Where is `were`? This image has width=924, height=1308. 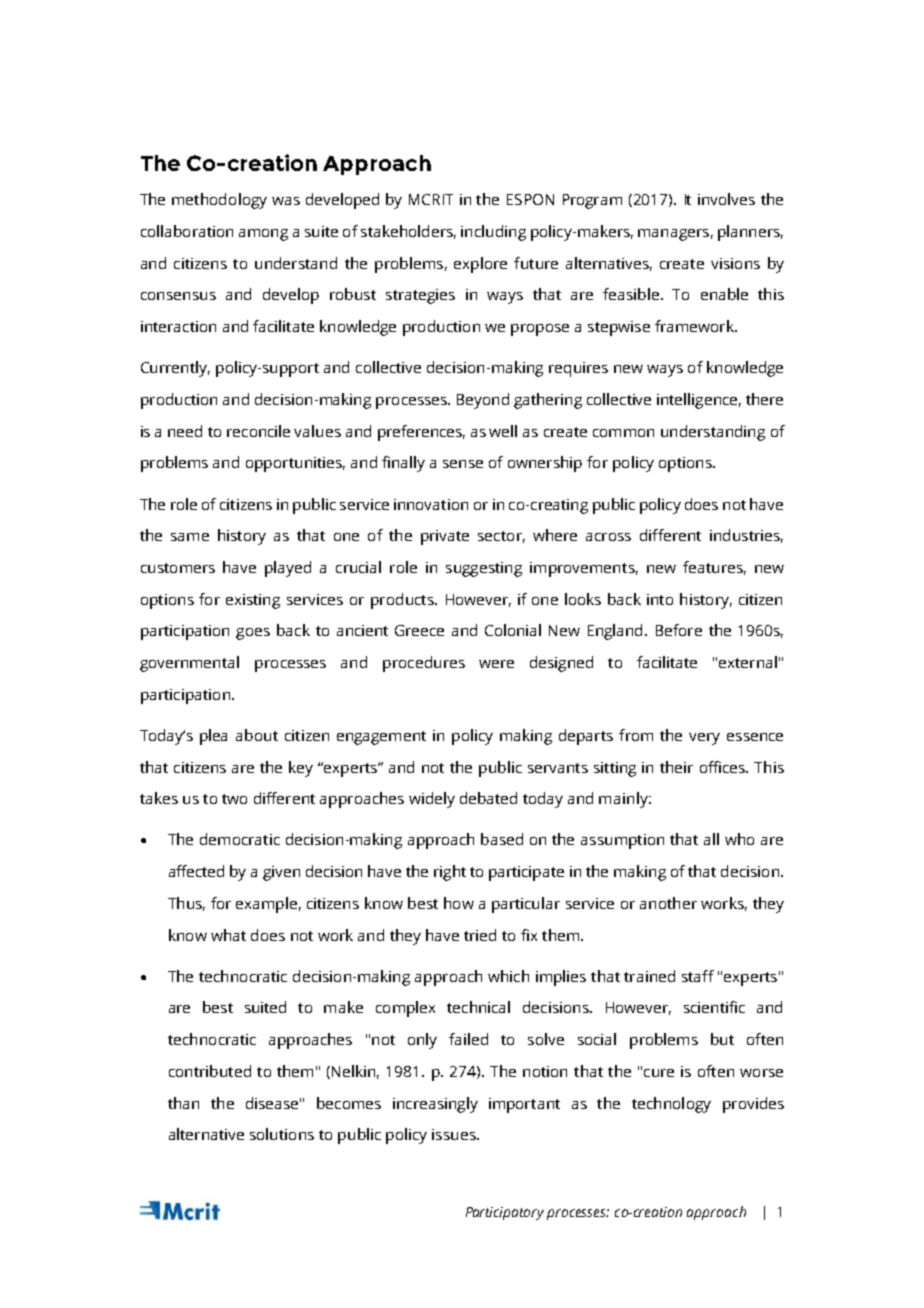 were is located at coordinates (496, 664).
